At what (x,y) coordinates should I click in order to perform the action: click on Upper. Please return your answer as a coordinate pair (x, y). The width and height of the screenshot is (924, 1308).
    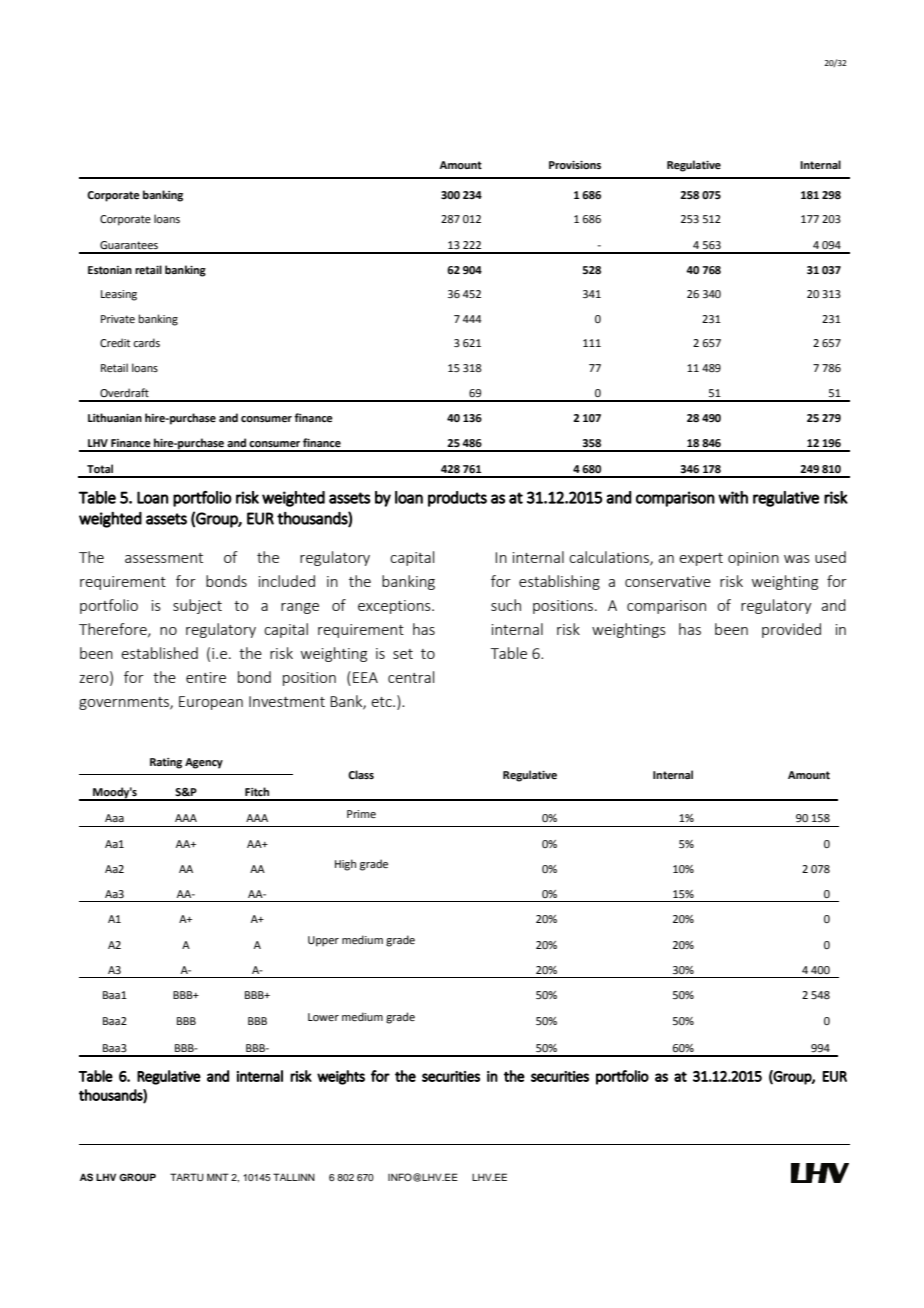
    Looking at the image, I should click on (323, 941).
